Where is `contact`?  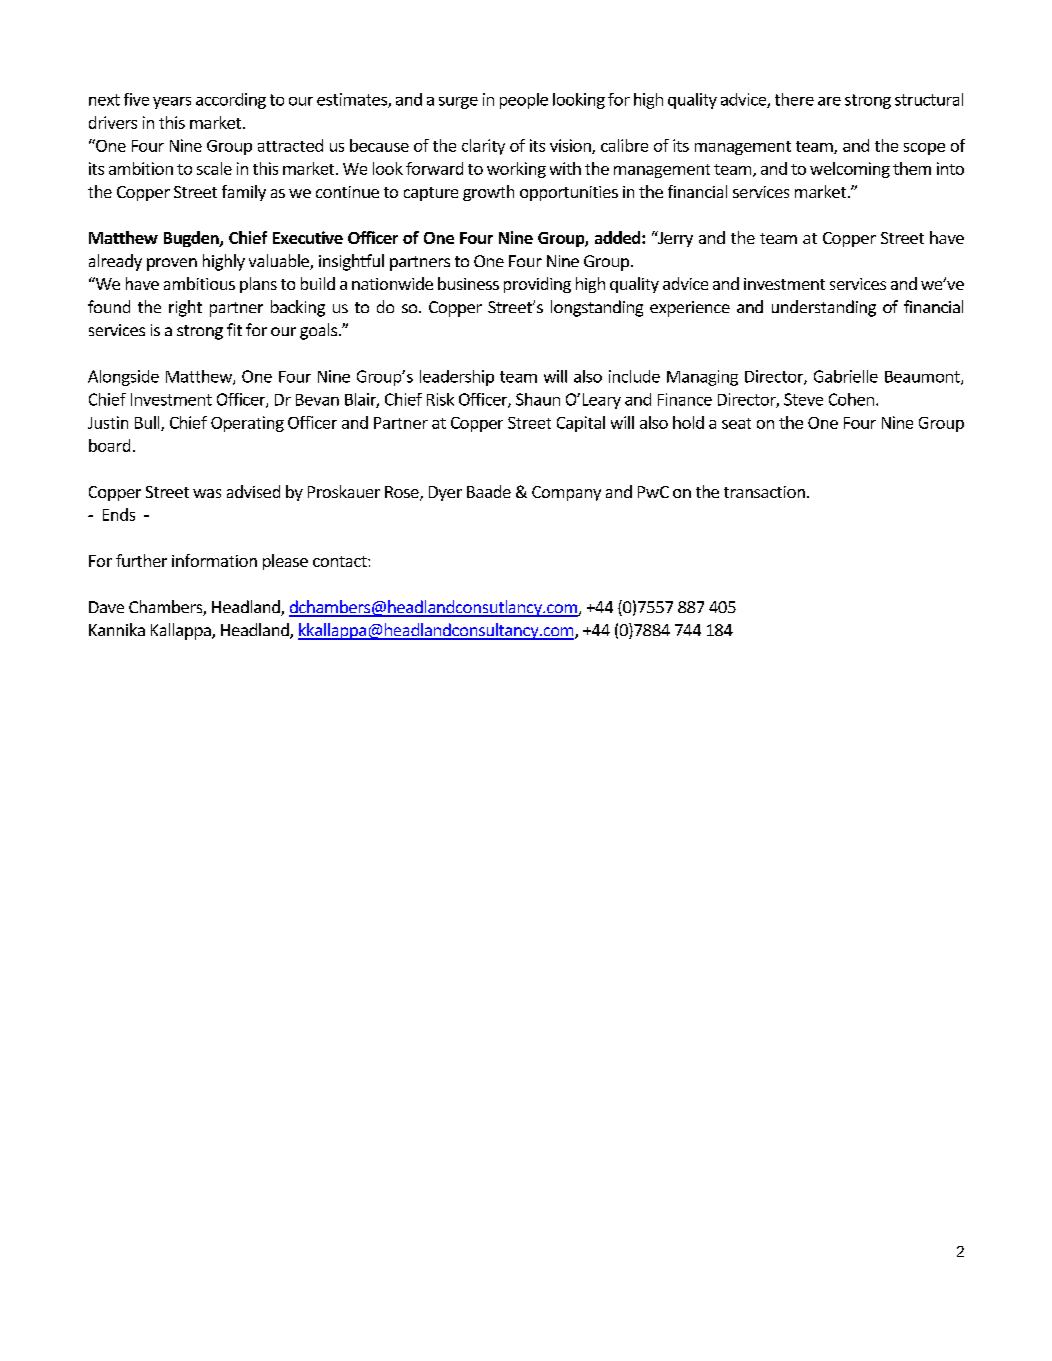
contact is located at coordinates (341, 561).
